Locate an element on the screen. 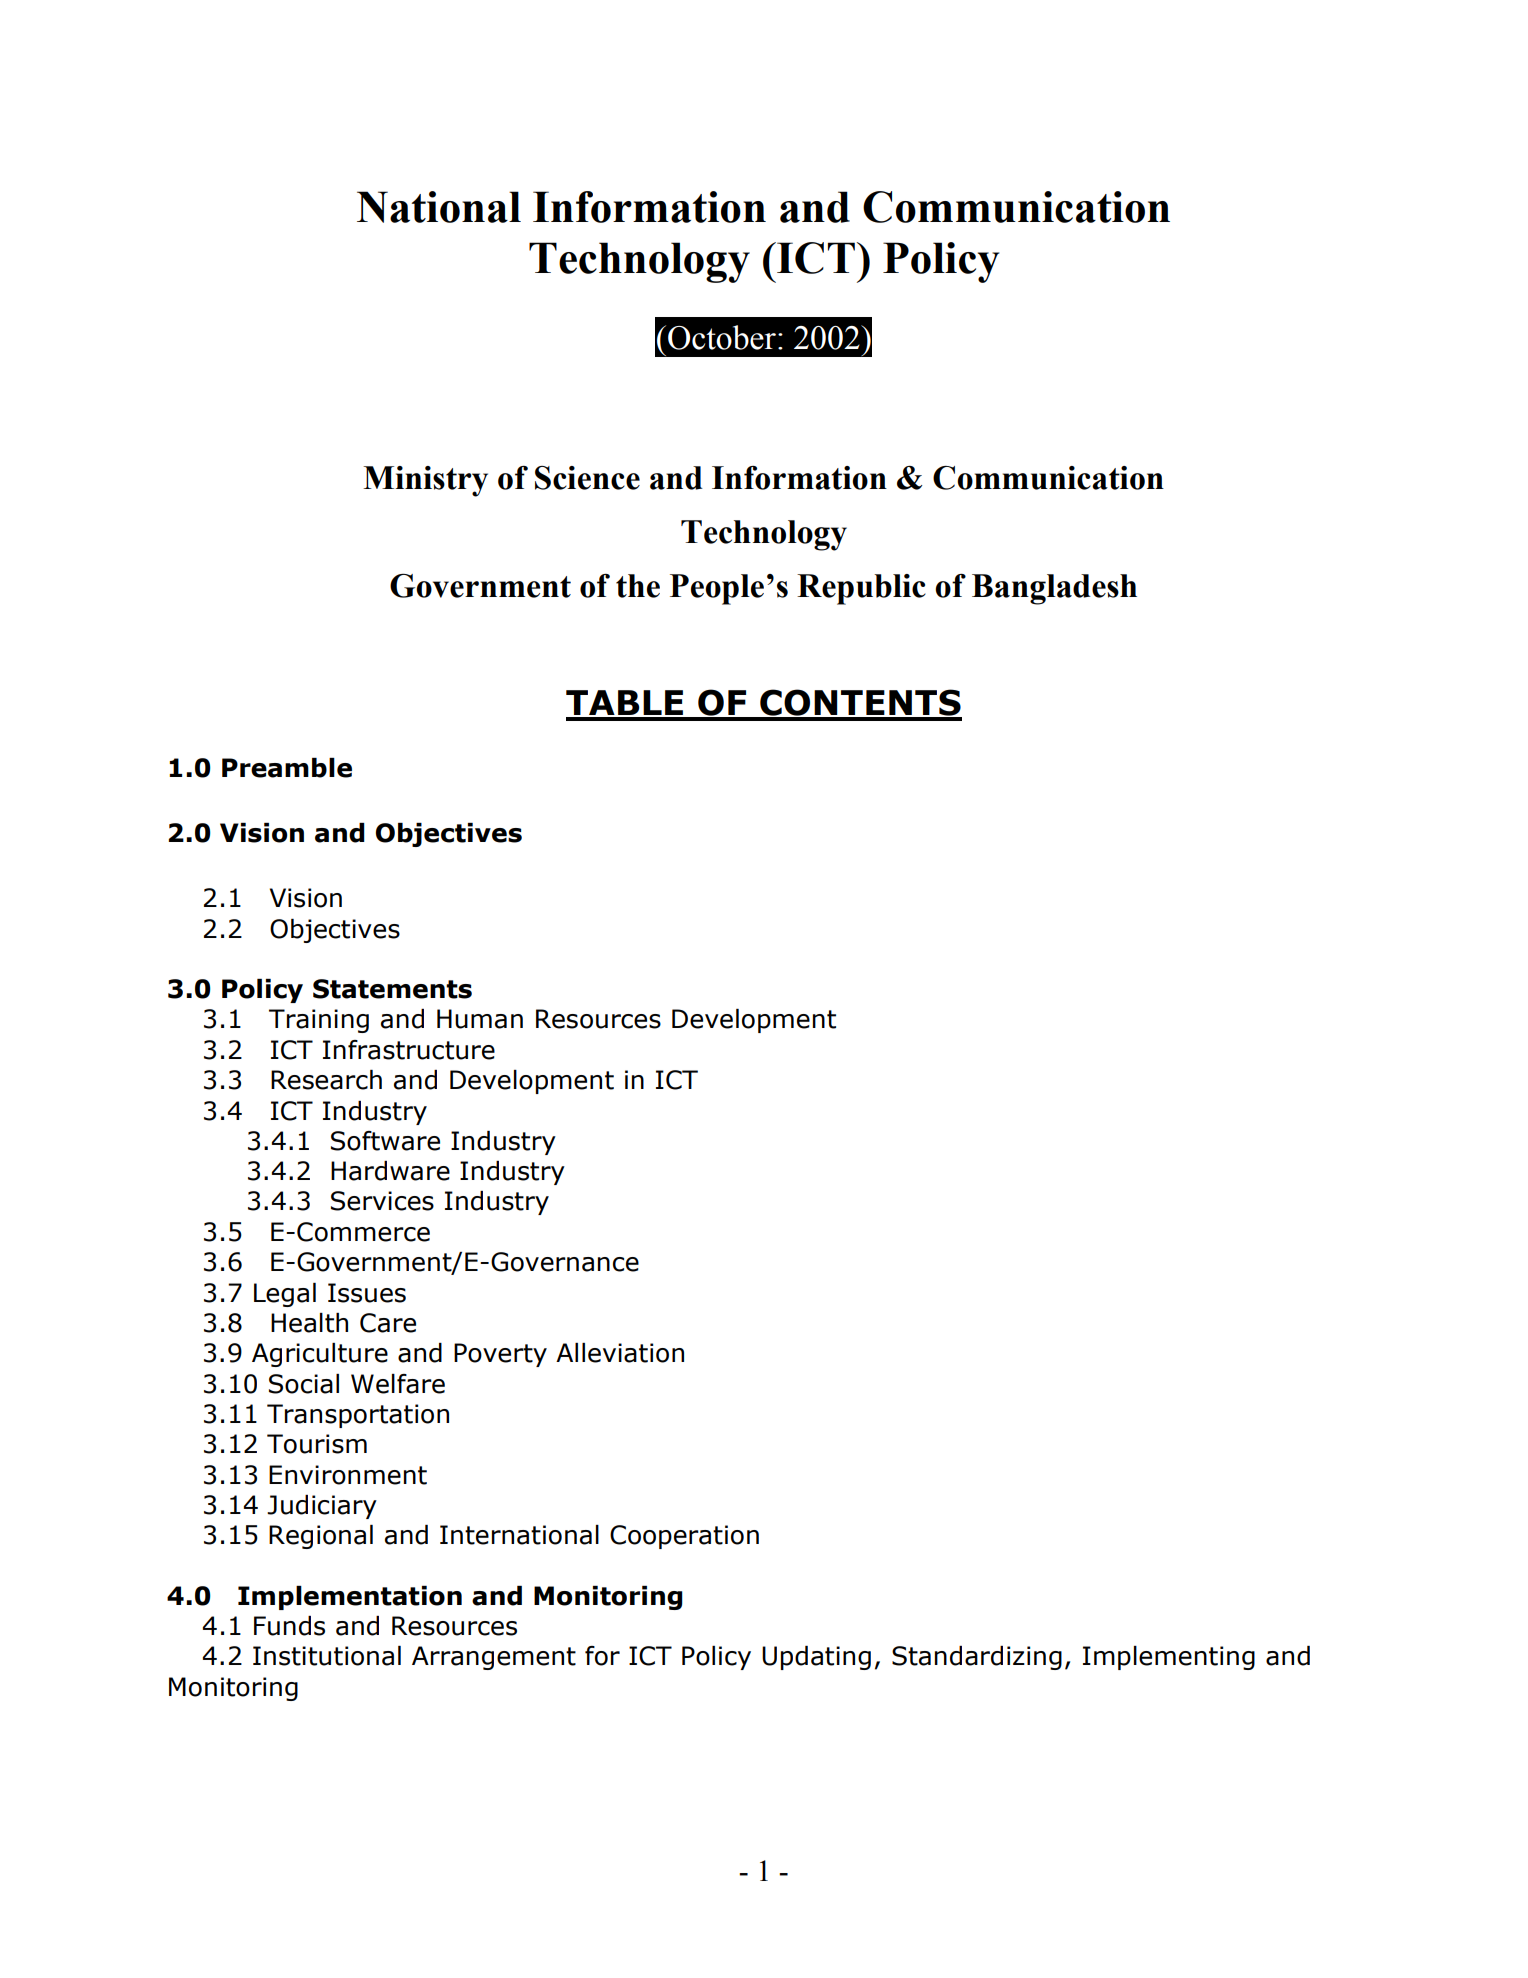  Ministry is located at coordinates (425, 481).
